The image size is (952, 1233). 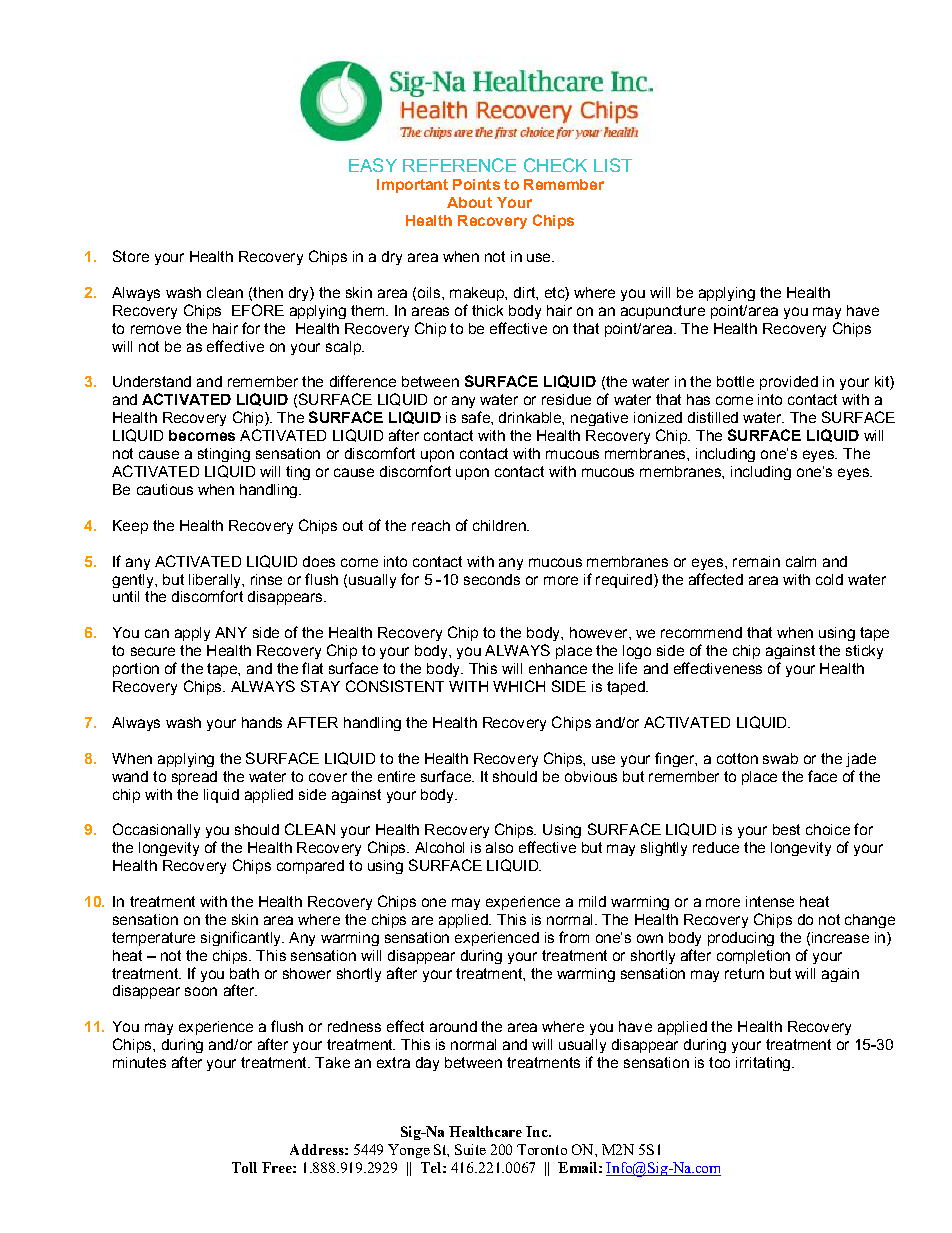 I want to click on sticky, so click(x=864, y=652).
